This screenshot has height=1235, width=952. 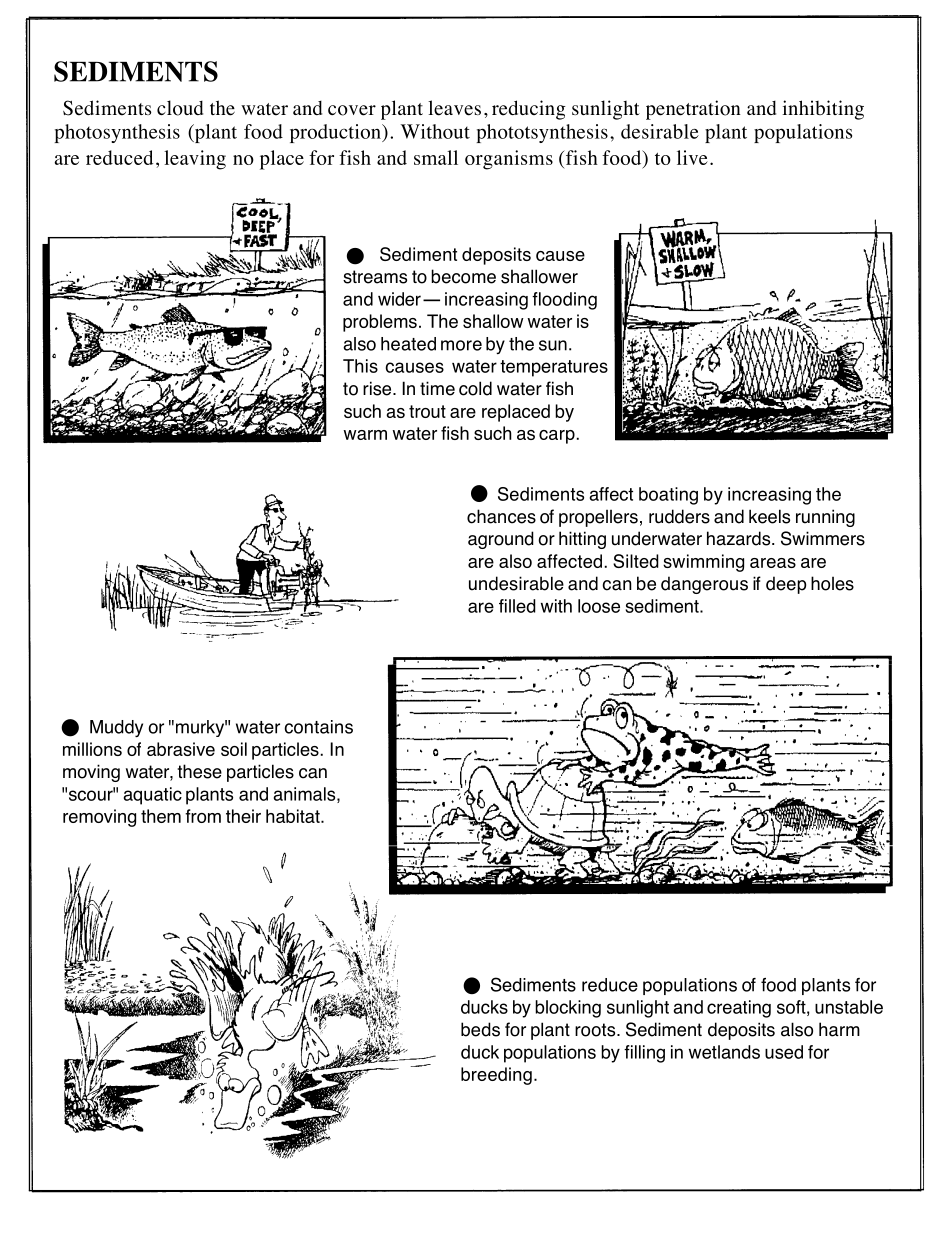 I want to click on keels, so click(x=769, y=516).
